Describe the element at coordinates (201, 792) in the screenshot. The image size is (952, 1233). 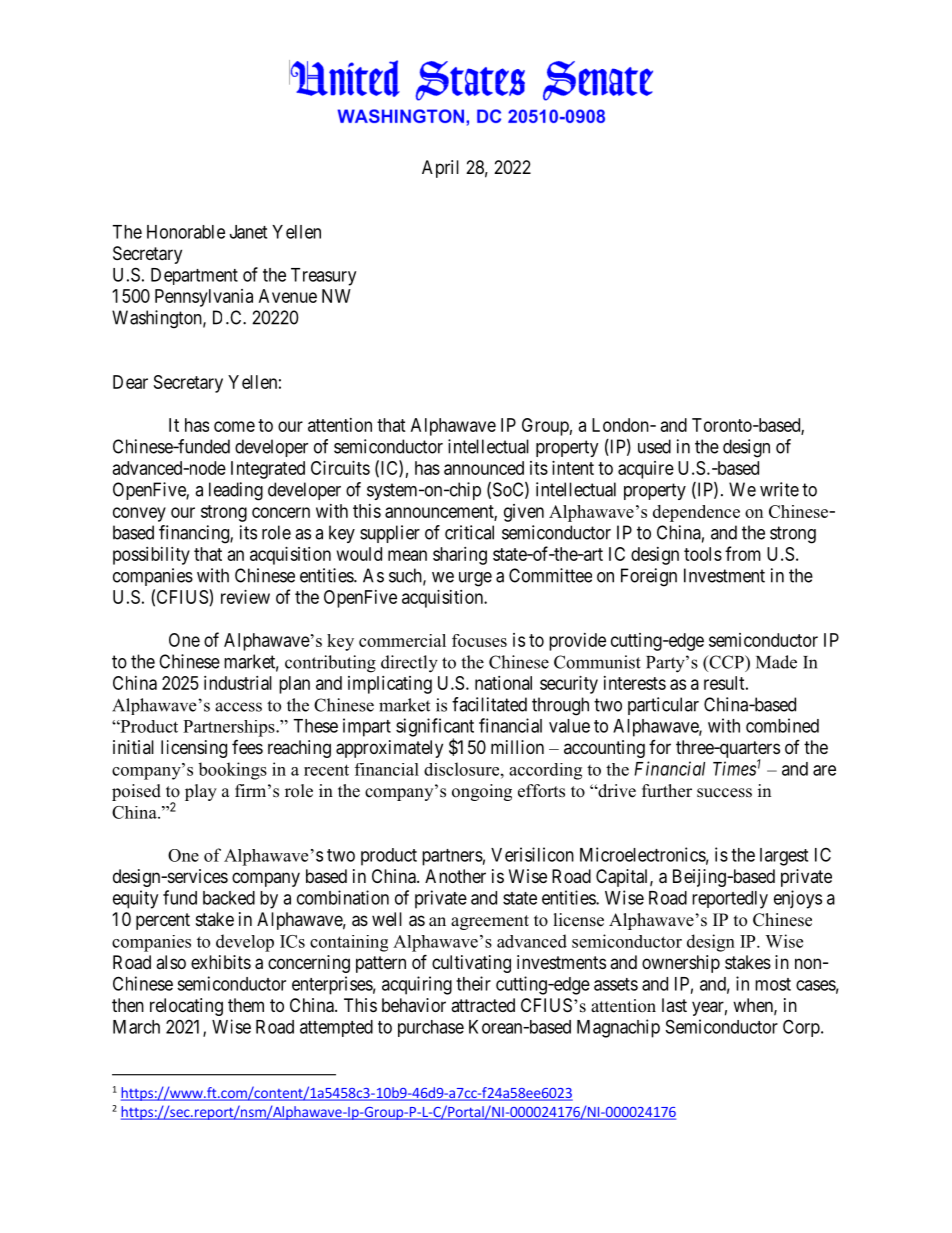
I see `play` at that location.
